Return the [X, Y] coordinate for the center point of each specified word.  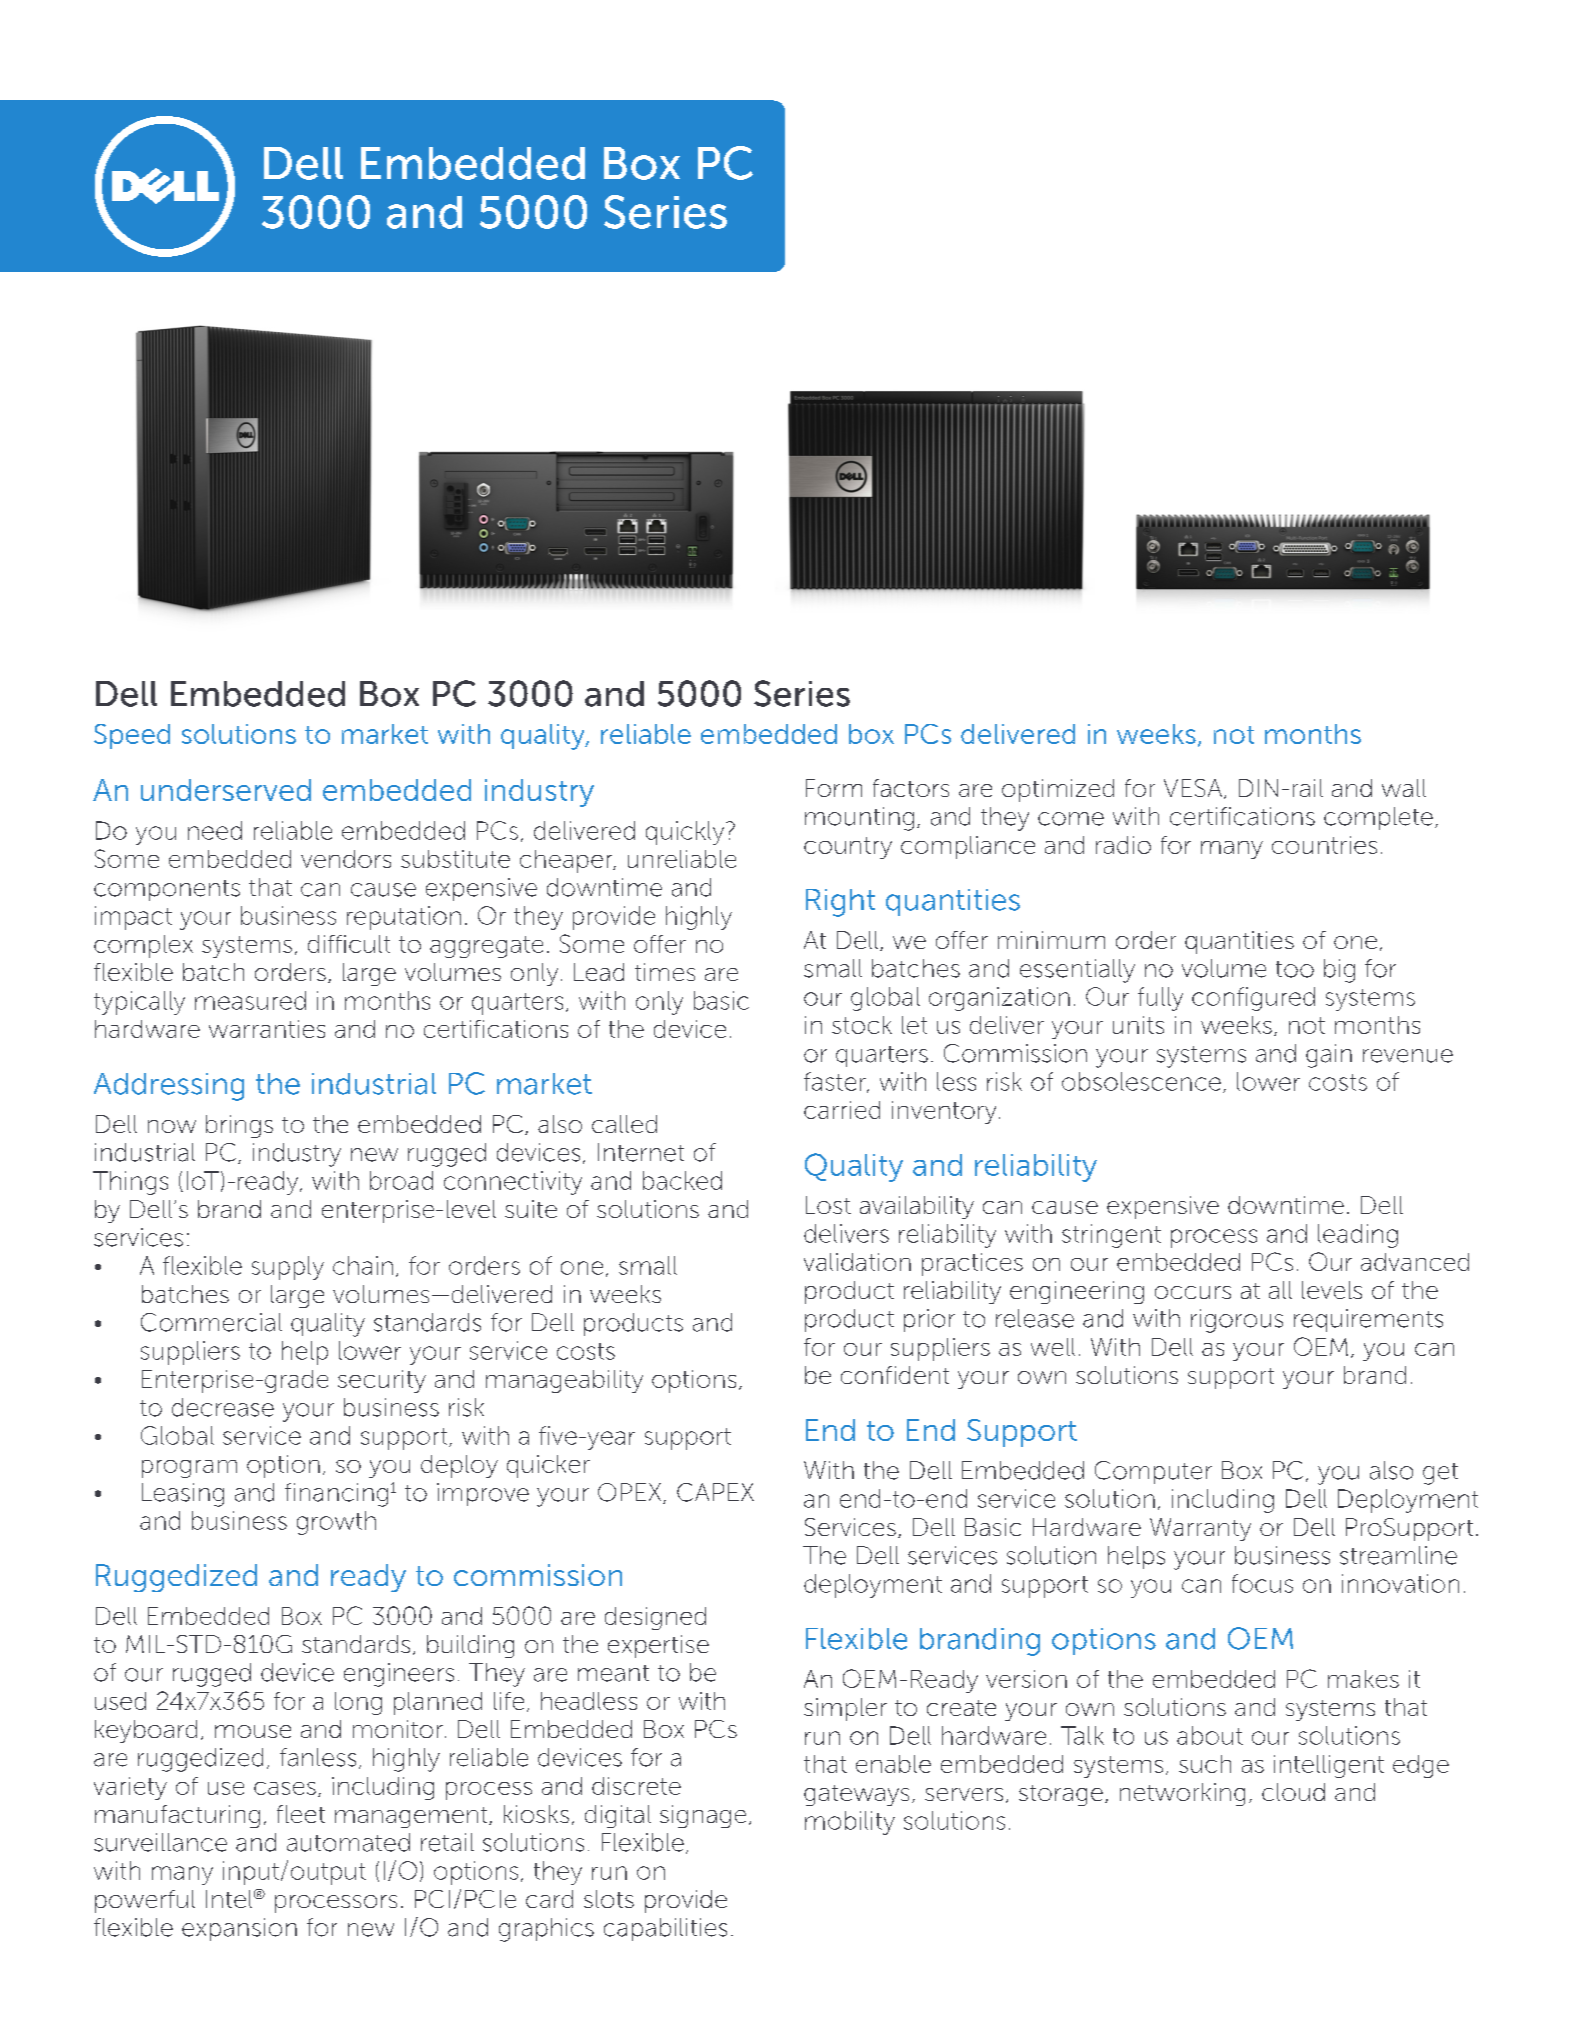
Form [834, 788]
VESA [1194, 789]
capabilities [665, 1929]
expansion [239, 1929]
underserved [226, 790]
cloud [1293, 1792]
